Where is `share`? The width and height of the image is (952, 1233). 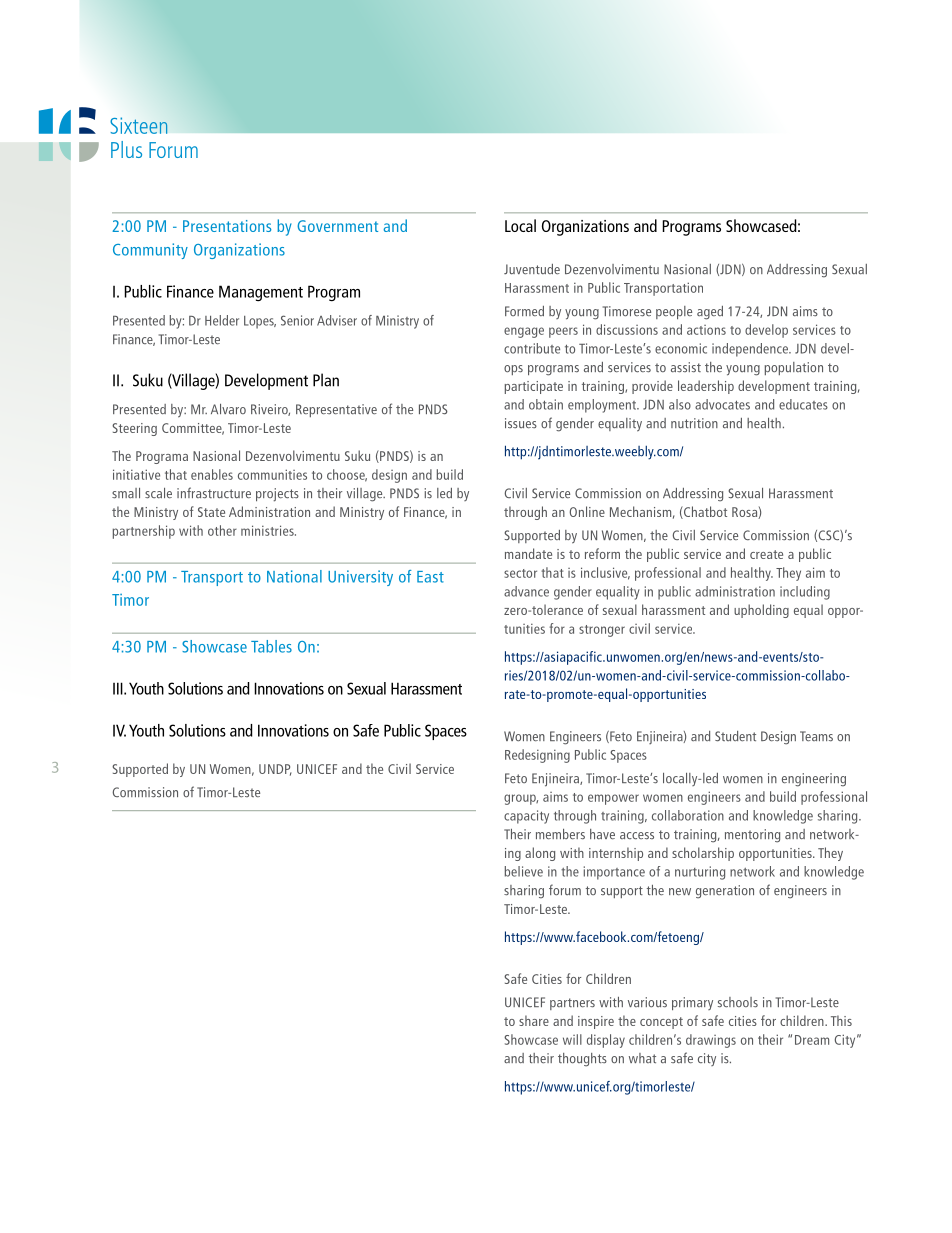 share is located at coordinates (534, 1020).
